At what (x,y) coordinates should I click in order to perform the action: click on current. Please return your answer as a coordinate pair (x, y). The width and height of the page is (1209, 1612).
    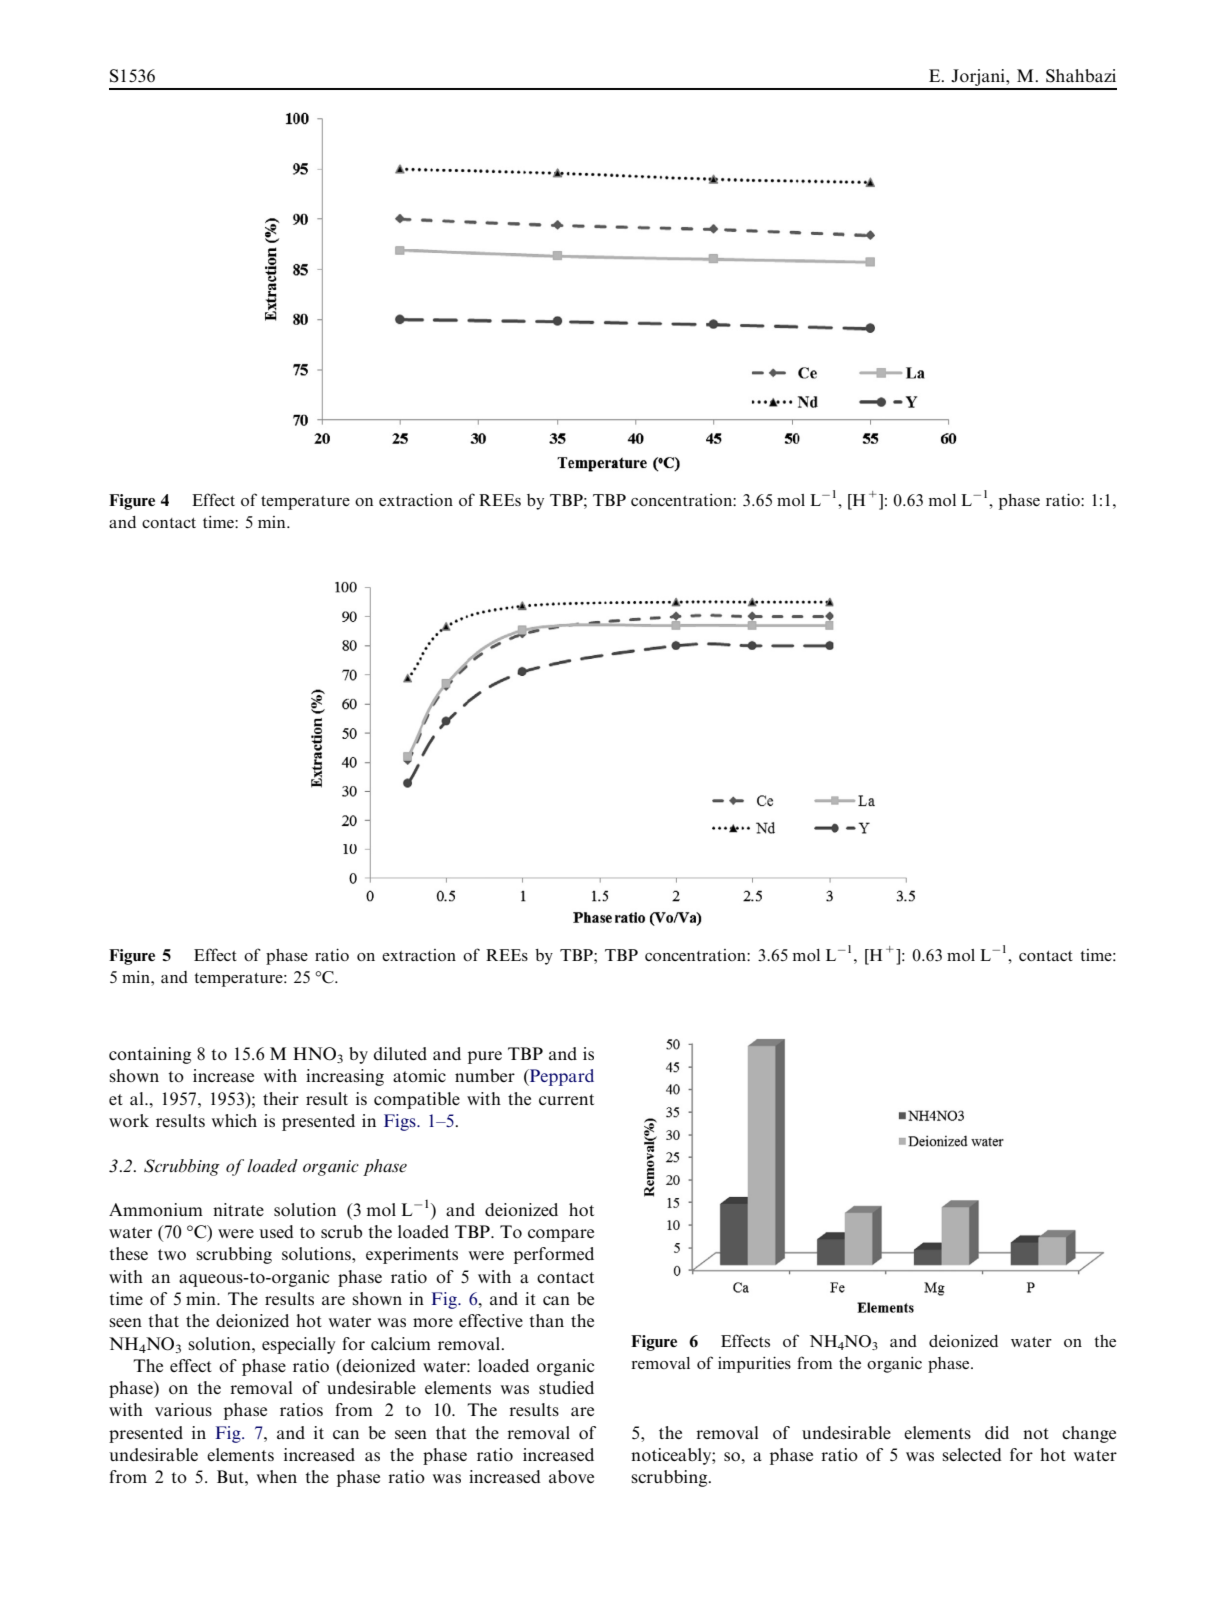
    Looking at the image, I should click on (566, 1099).
